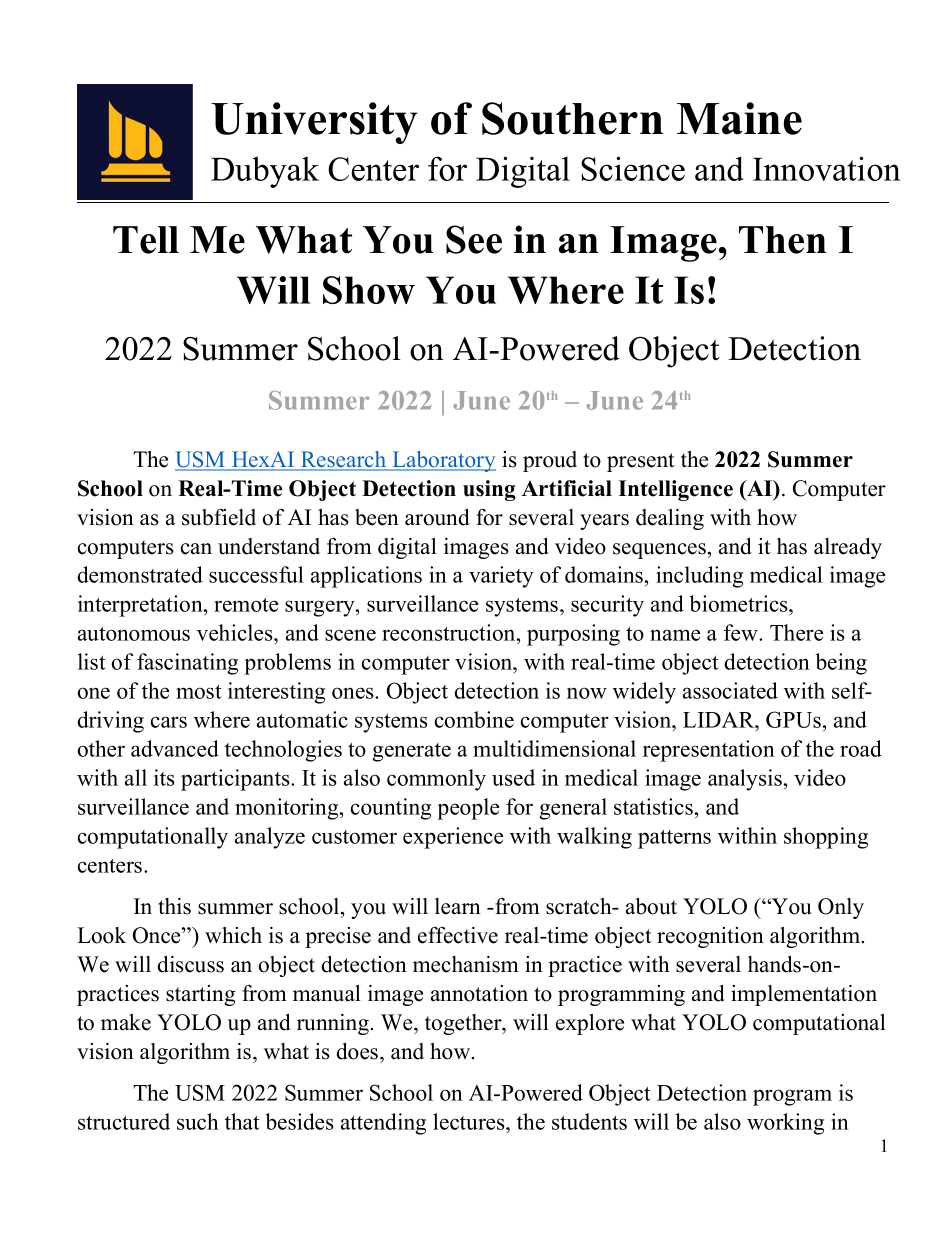 The image size is (952, 1233). I want to click on this, so click(174, 906).
